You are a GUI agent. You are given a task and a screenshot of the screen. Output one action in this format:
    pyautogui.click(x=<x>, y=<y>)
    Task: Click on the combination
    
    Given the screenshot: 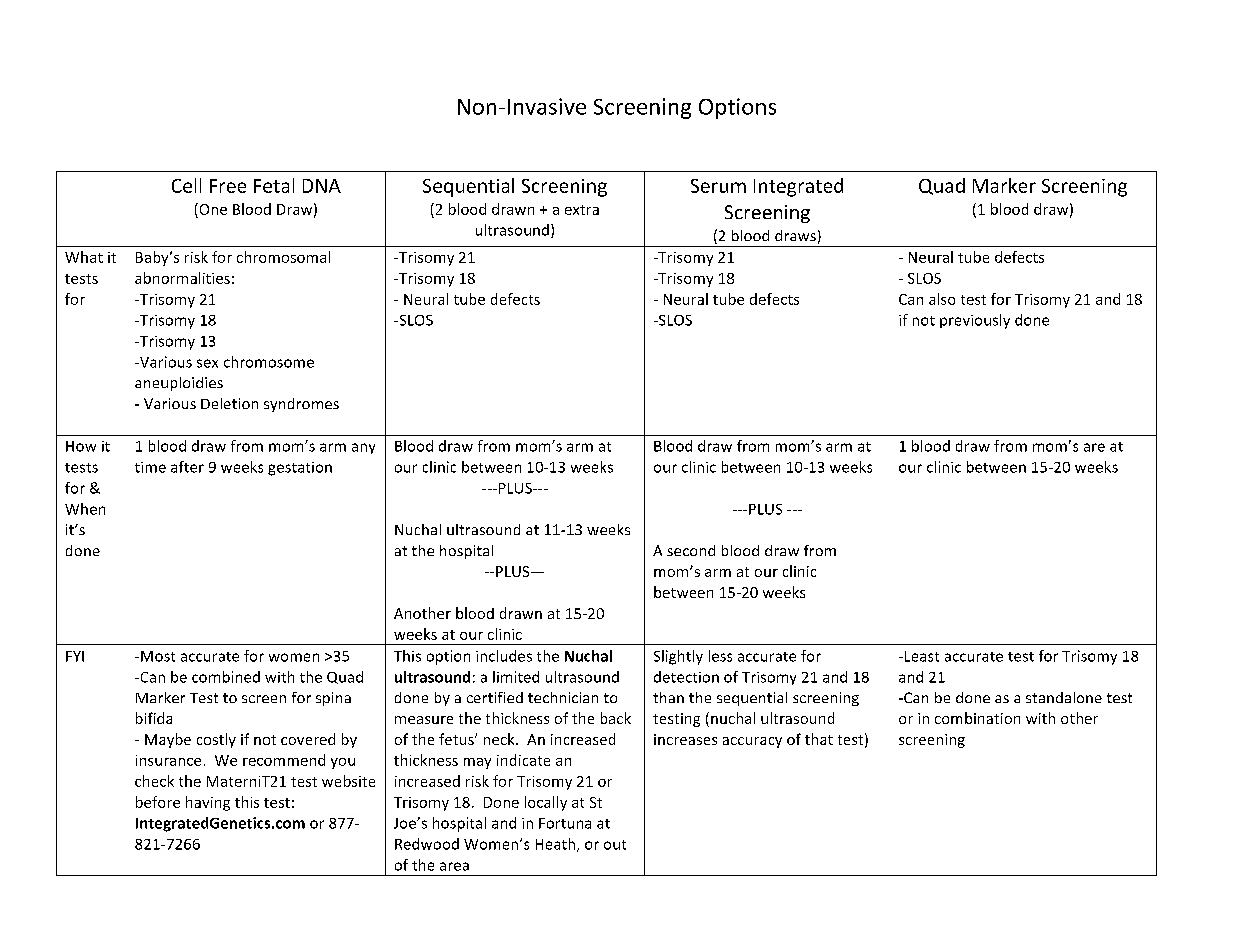 What is the action you would take?
    pyautogui.click(x=977, y=718)
